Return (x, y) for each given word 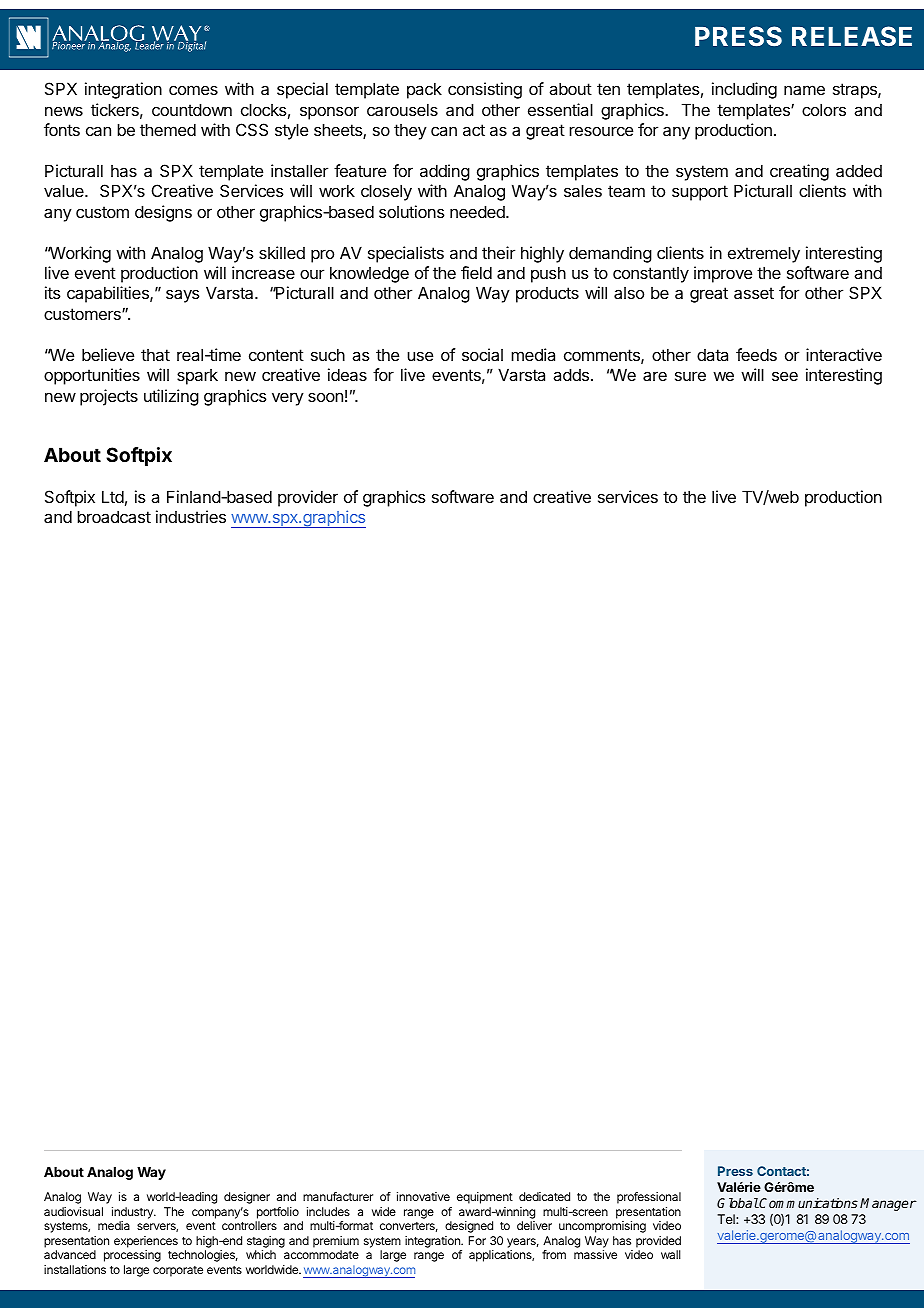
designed (469, 1227)
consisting (485, 90)
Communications (808, 1203)
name (804, 90)
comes (193, 90)
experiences (146, 1242)
